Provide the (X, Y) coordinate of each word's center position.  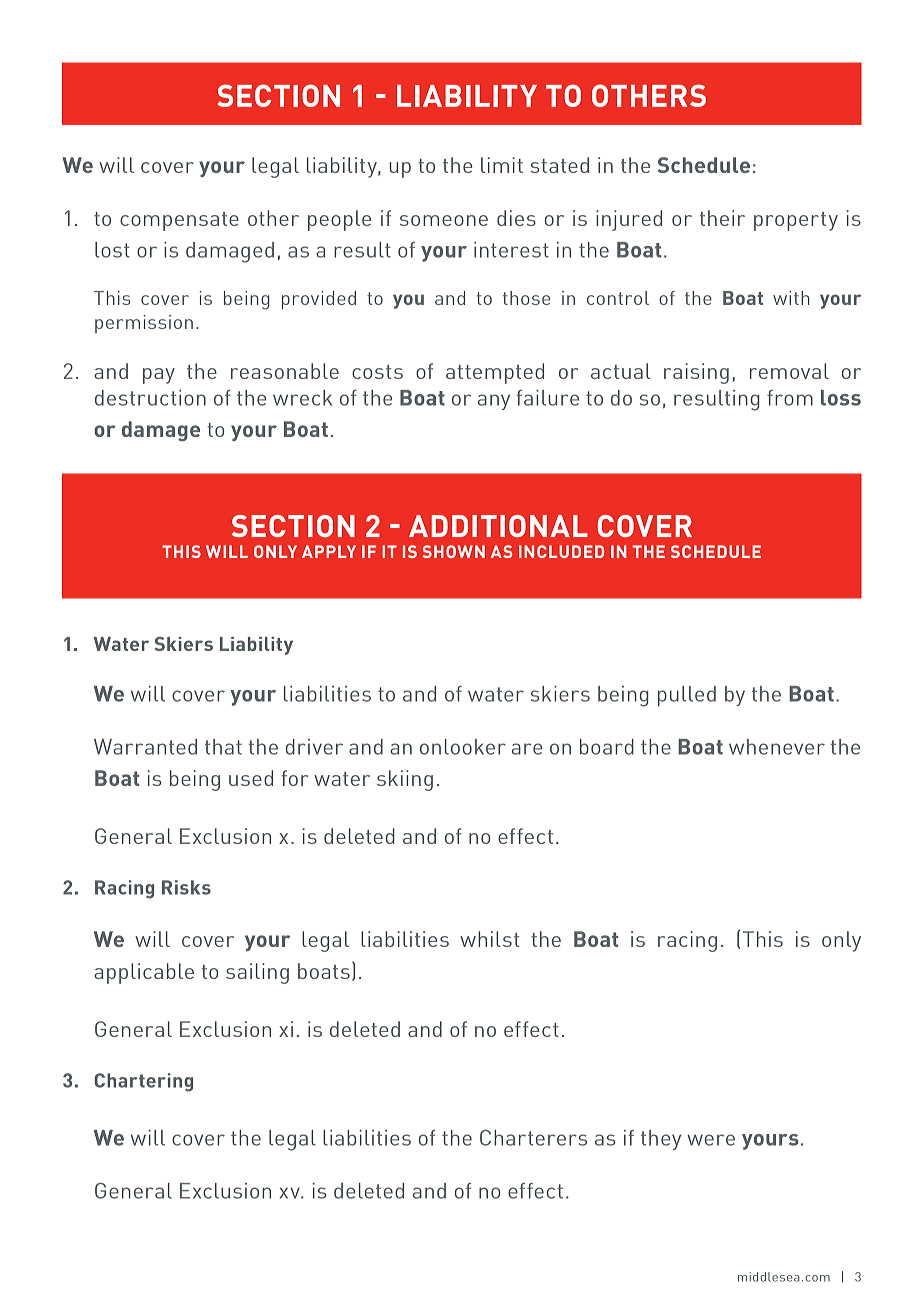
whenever (777, 747)
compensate (179, 221)
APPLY (329, 551)
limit (502, 165)
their (722, 218)
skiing (405, 780)
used (251, 778)
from (790, 398)
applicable (144, 973)
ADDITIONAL (498, 526)
